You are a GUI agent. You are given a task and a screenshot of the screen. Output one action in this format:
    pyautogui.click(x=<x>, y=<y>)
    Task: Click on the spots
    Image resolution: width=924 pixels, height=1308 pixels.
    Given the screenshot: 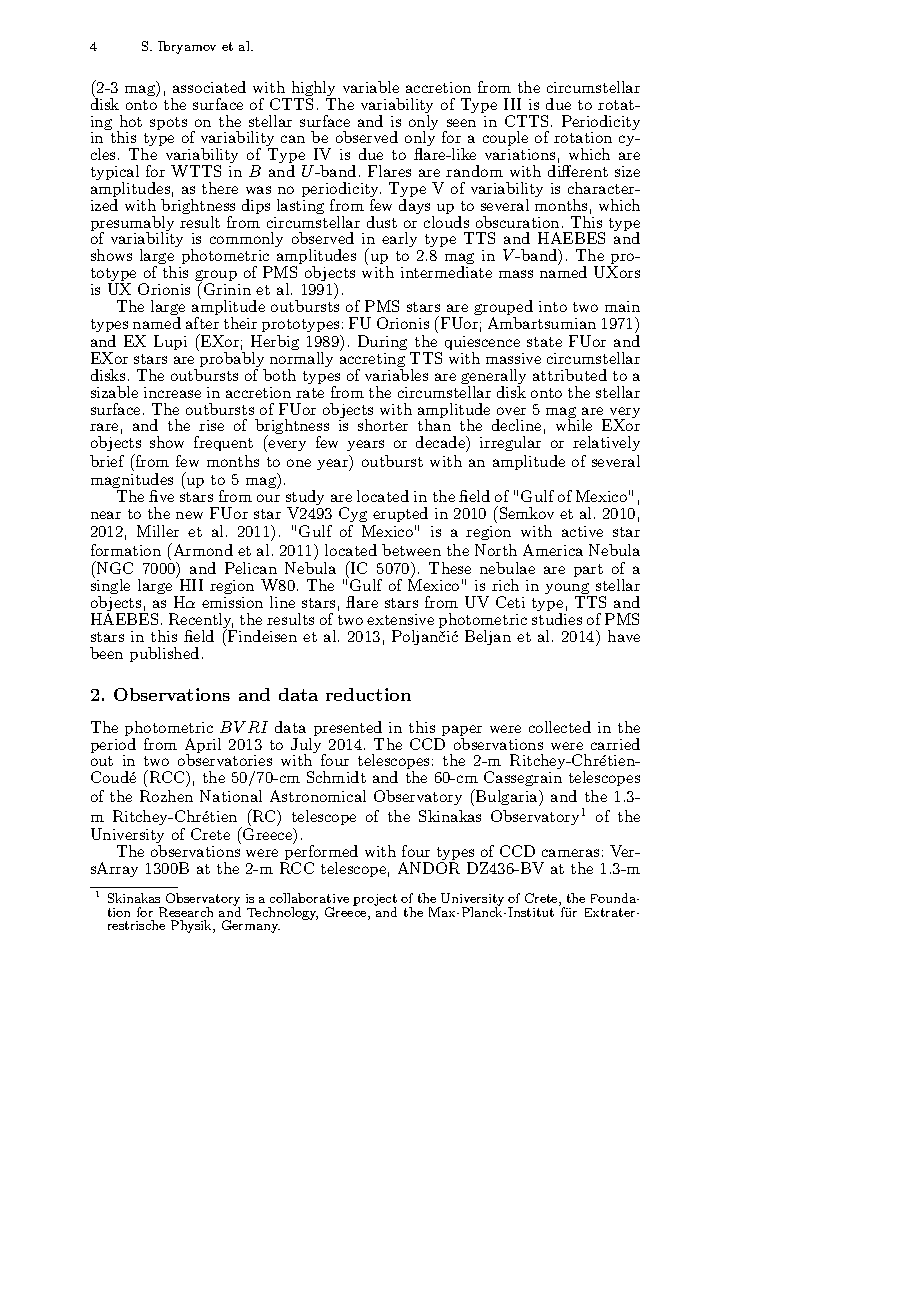 What is the action you would take?
    pyautogui.click(x=168, y=123)
